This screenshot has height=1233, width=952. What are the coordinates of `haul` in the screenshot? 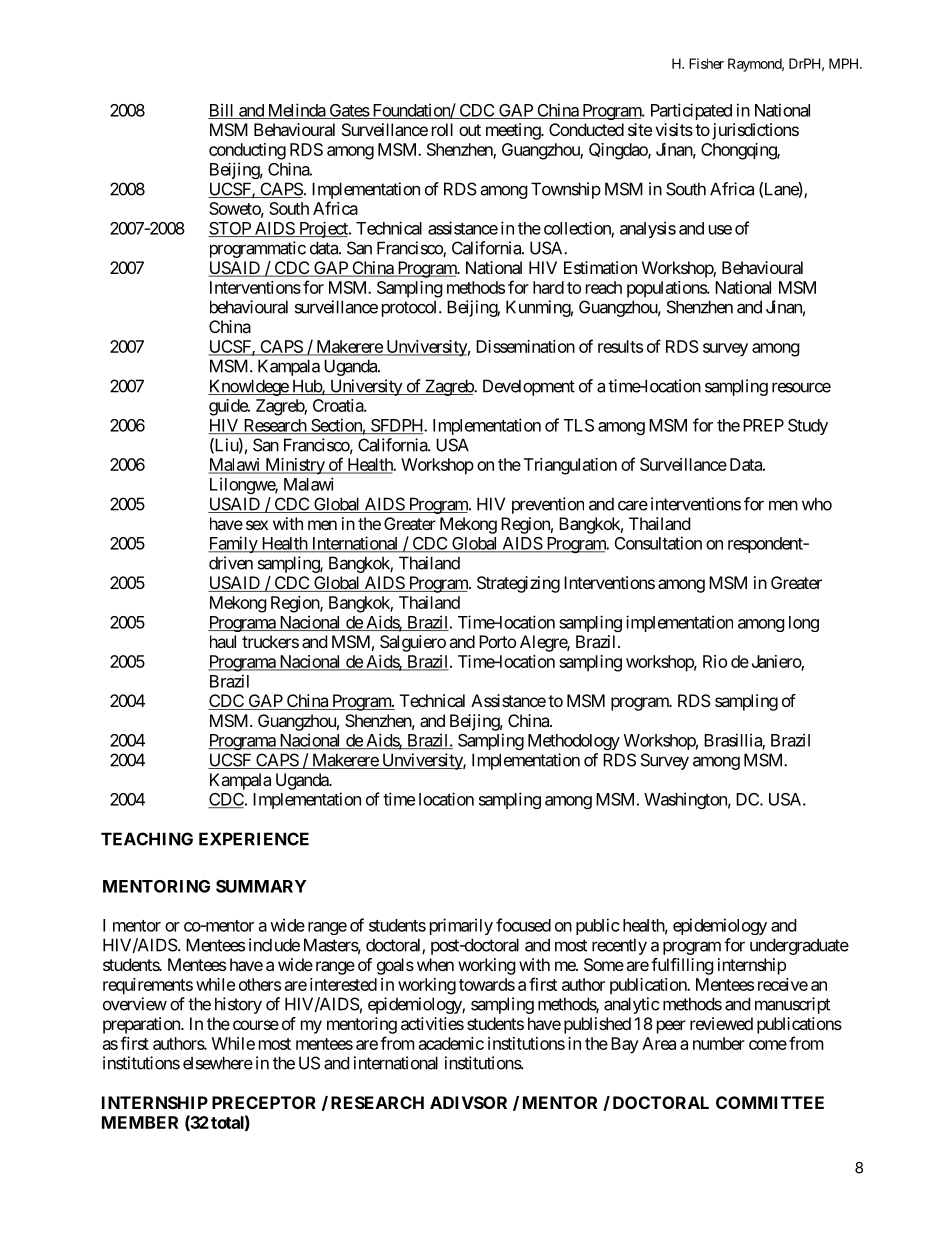 It's located at (223, 641).
